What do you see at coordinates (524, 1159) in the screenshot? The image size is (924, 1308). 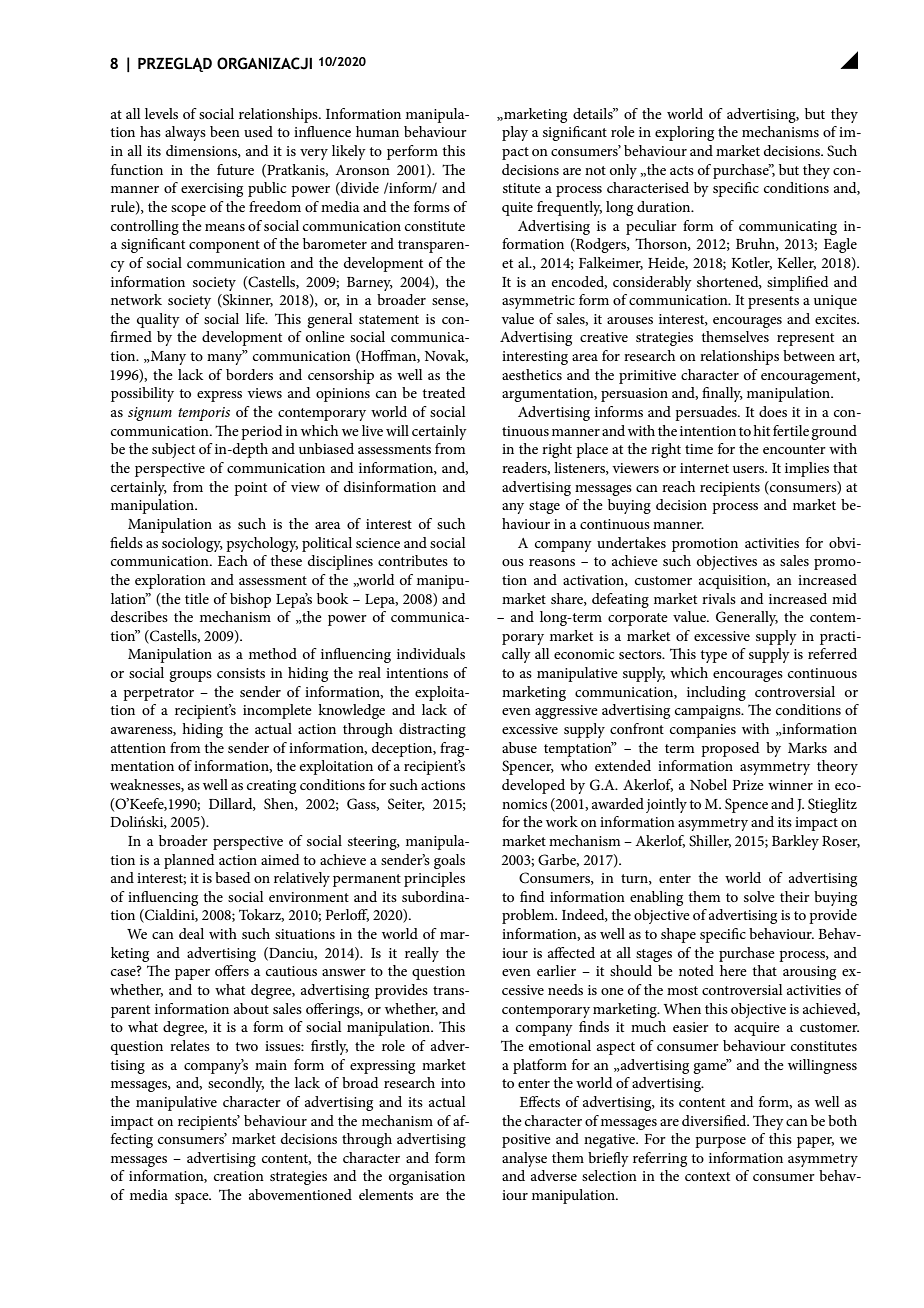 I see `analyse` at bounding box center [524, 1159].
